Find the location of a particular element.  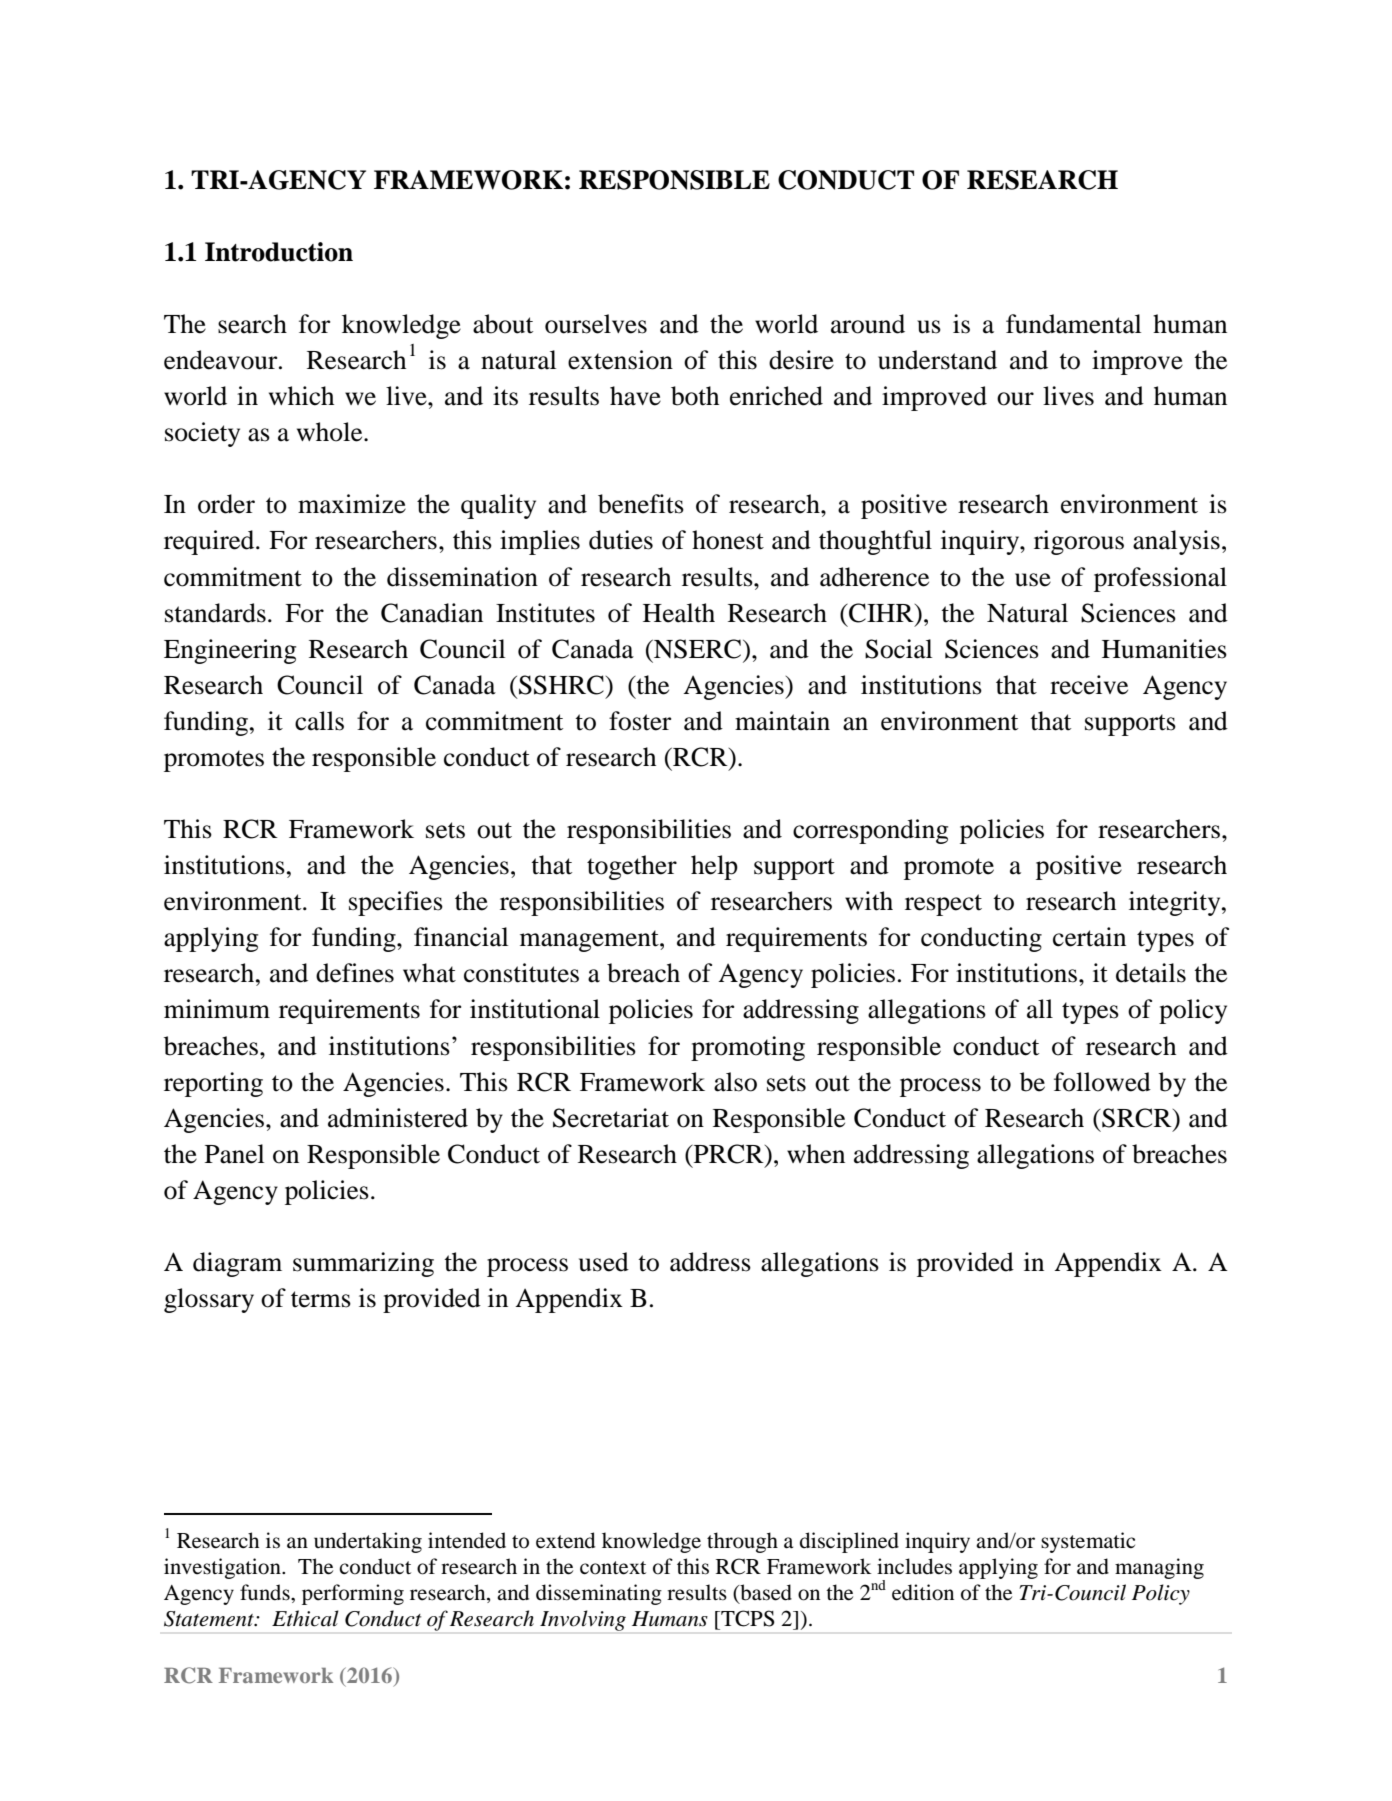

maximize is located at coordinates (352, 504).
